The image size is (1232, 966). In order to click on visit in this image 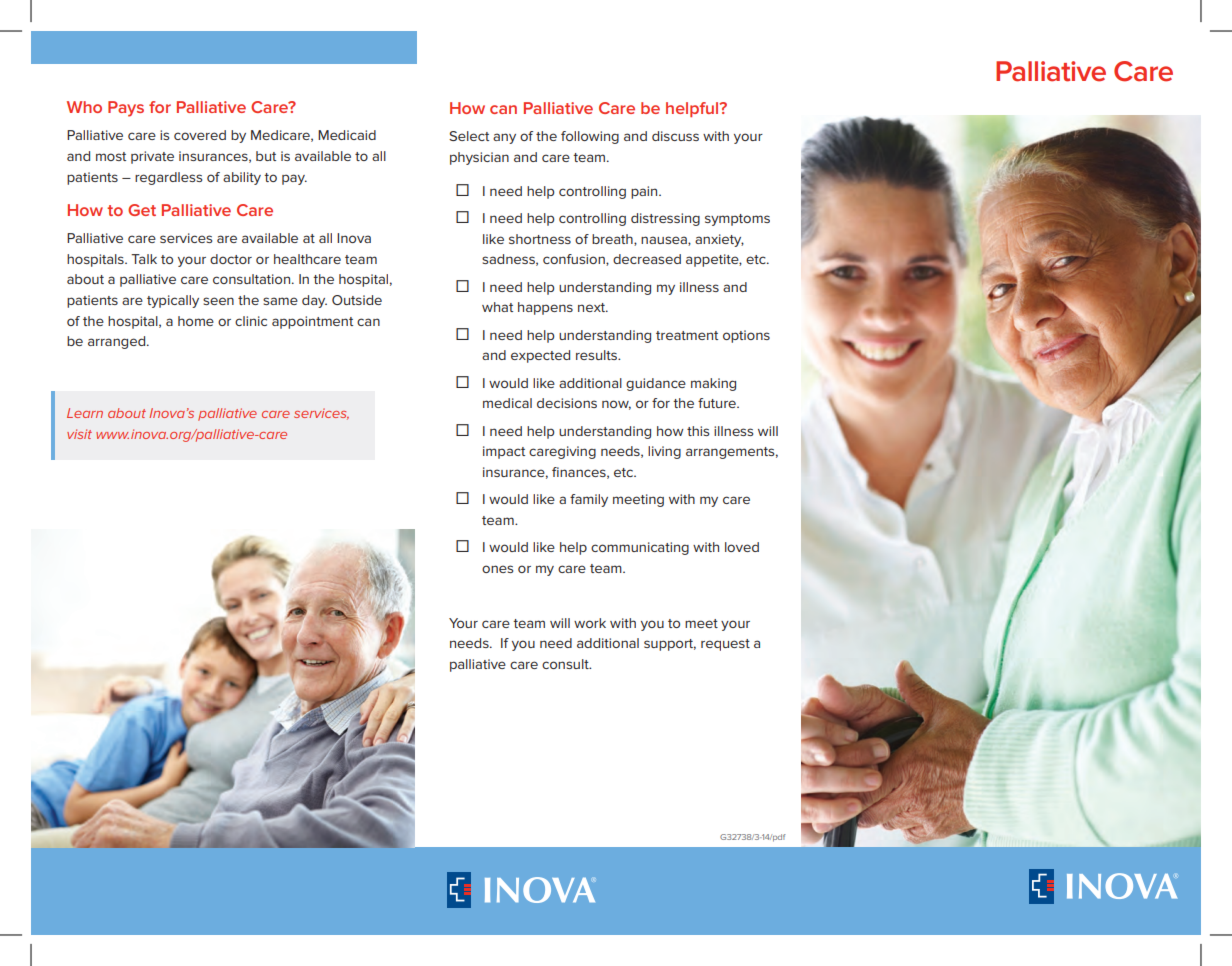, I will do `click(79, 434)`.
